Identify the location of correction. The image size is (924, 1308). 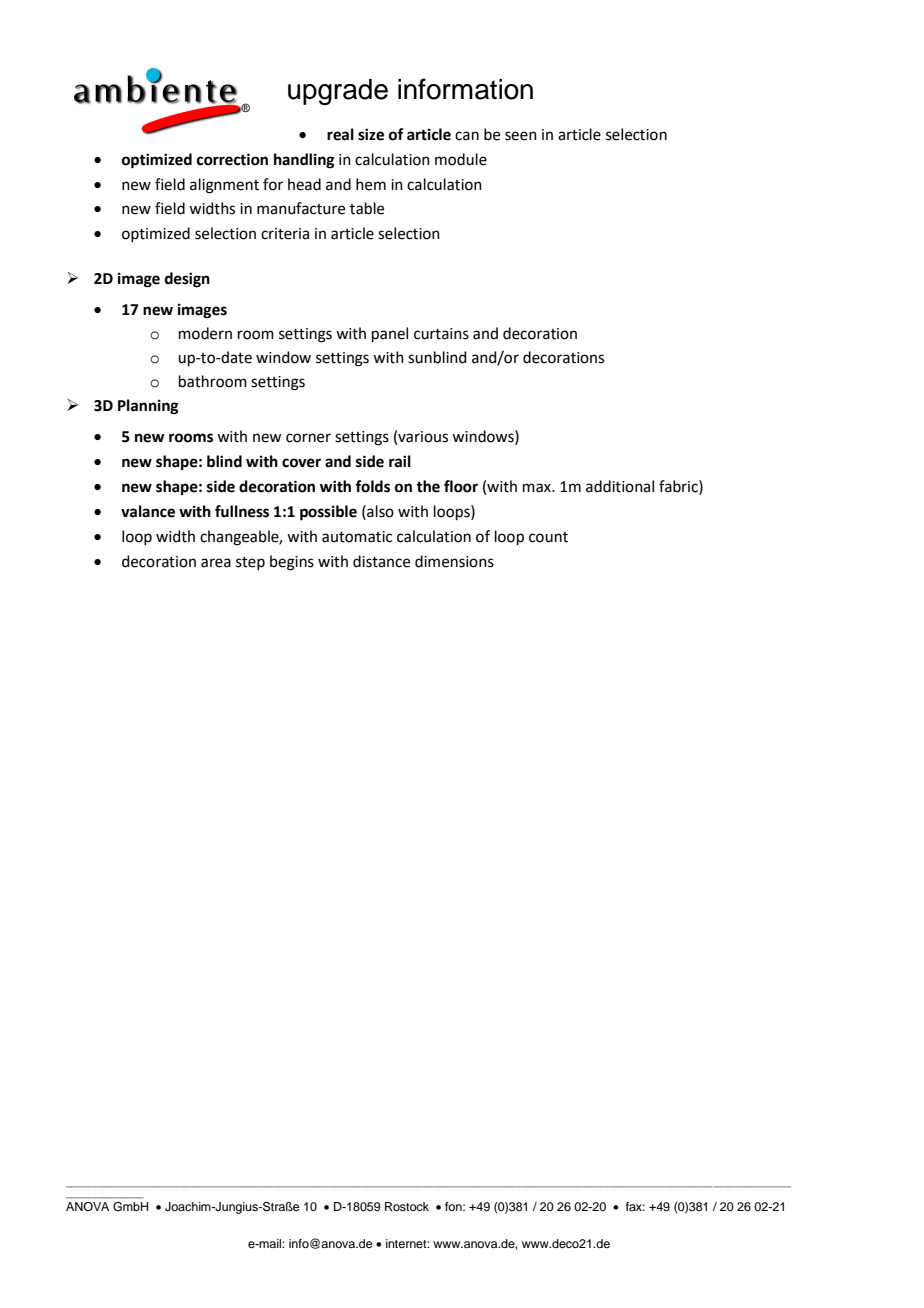
(232, 159).
